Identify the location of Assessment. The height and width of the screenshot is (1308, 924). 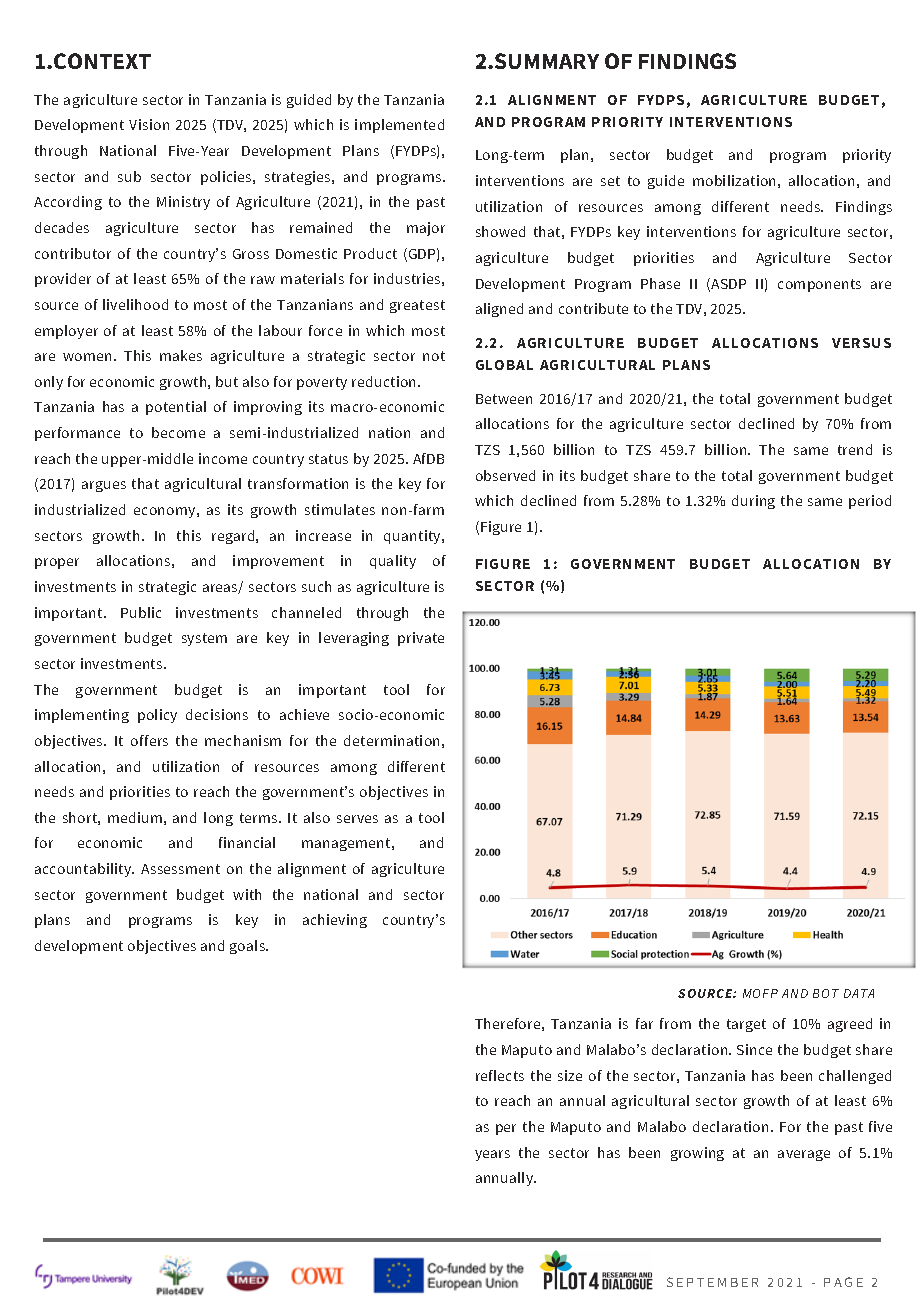
(180, 869).
